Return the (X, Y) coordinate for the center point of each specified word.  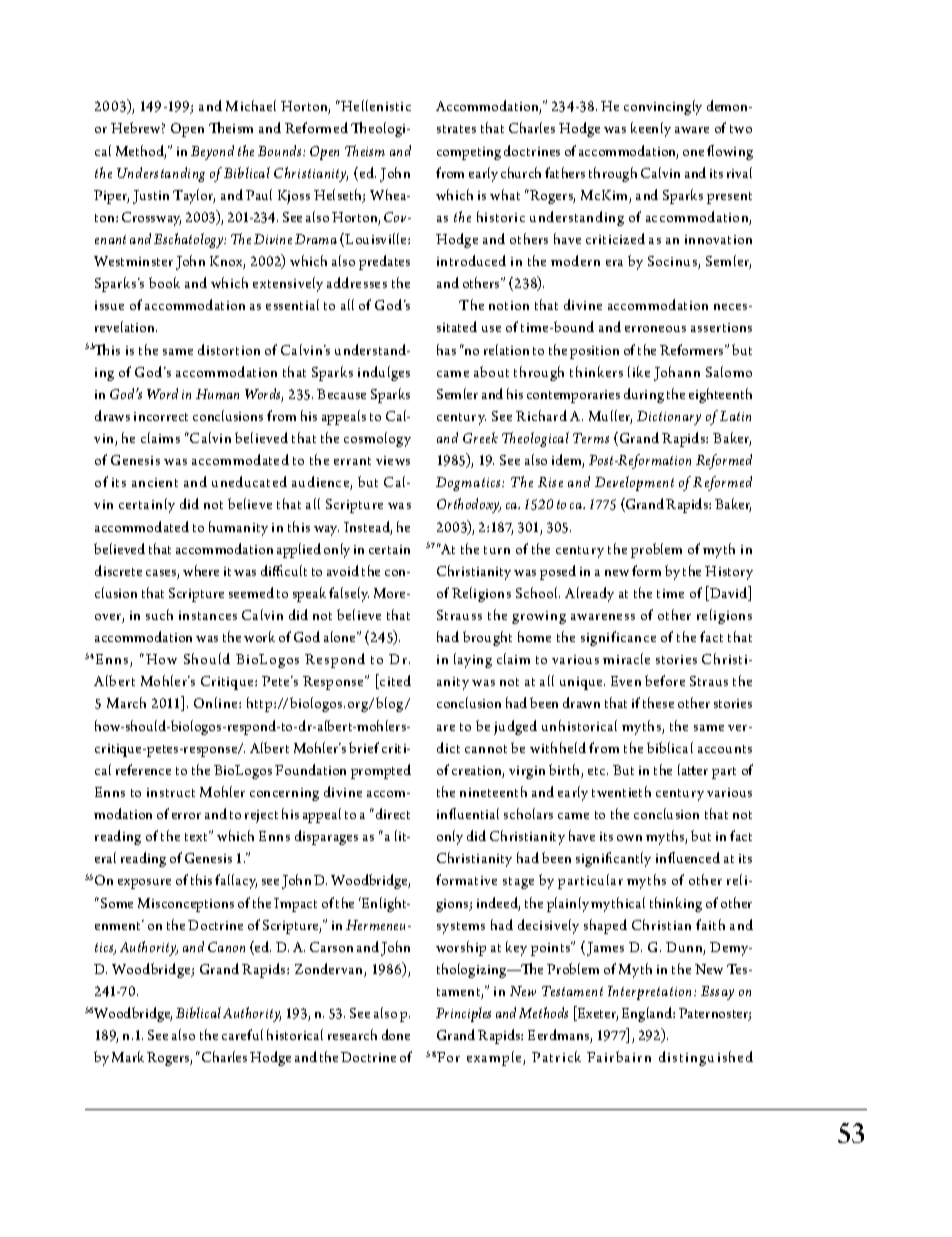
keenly (651, 129)
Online (217, 702)
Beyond (212, 152)
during (644, 395)
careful (242, 1034)
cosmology (377, 439)
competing (469, 153)
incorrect (161, 416)
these (658, 702)
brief (364, 747)
